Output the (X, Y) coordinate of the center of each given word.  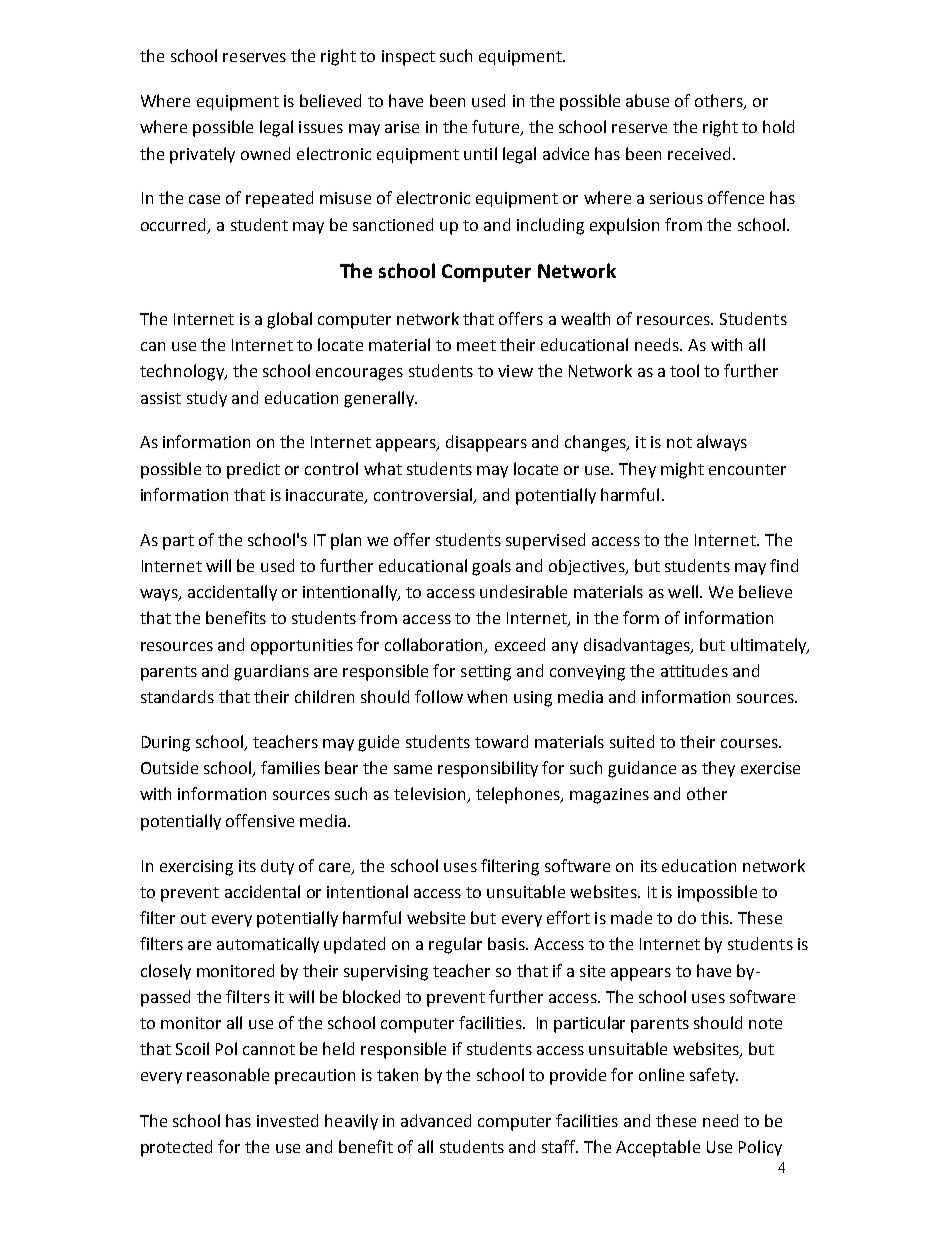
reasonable (228, 1074)
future (497, 128)
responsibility (488, 769)
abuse (647, 100)
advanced (436, 1120)
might (682, 470)
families (290, 767)
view (515, 371)
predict (253, 470)
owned (265, 153)
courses (750, 743)
